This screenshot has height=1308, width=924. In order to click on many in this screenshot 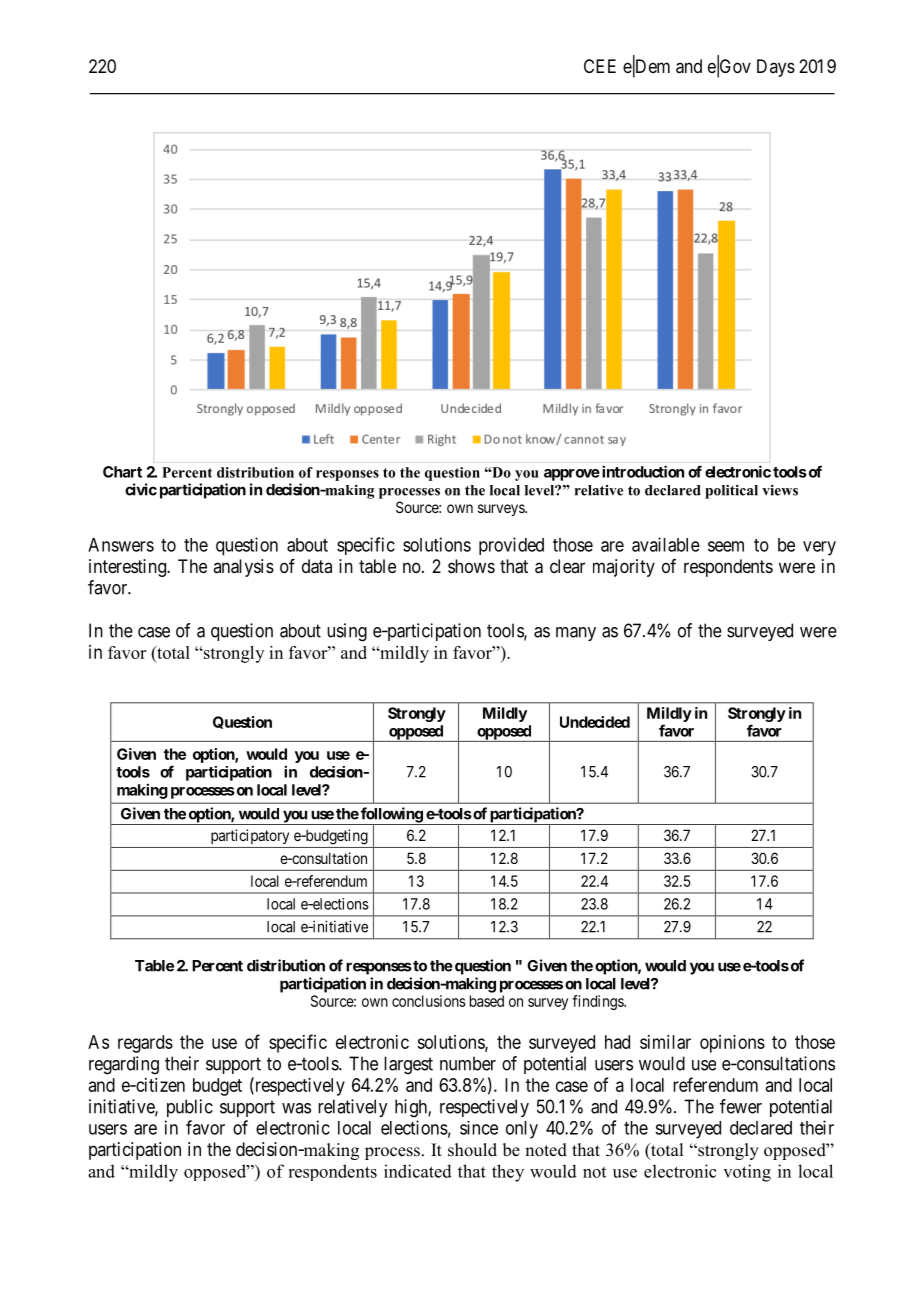, I will do `click(576, 634)`.
